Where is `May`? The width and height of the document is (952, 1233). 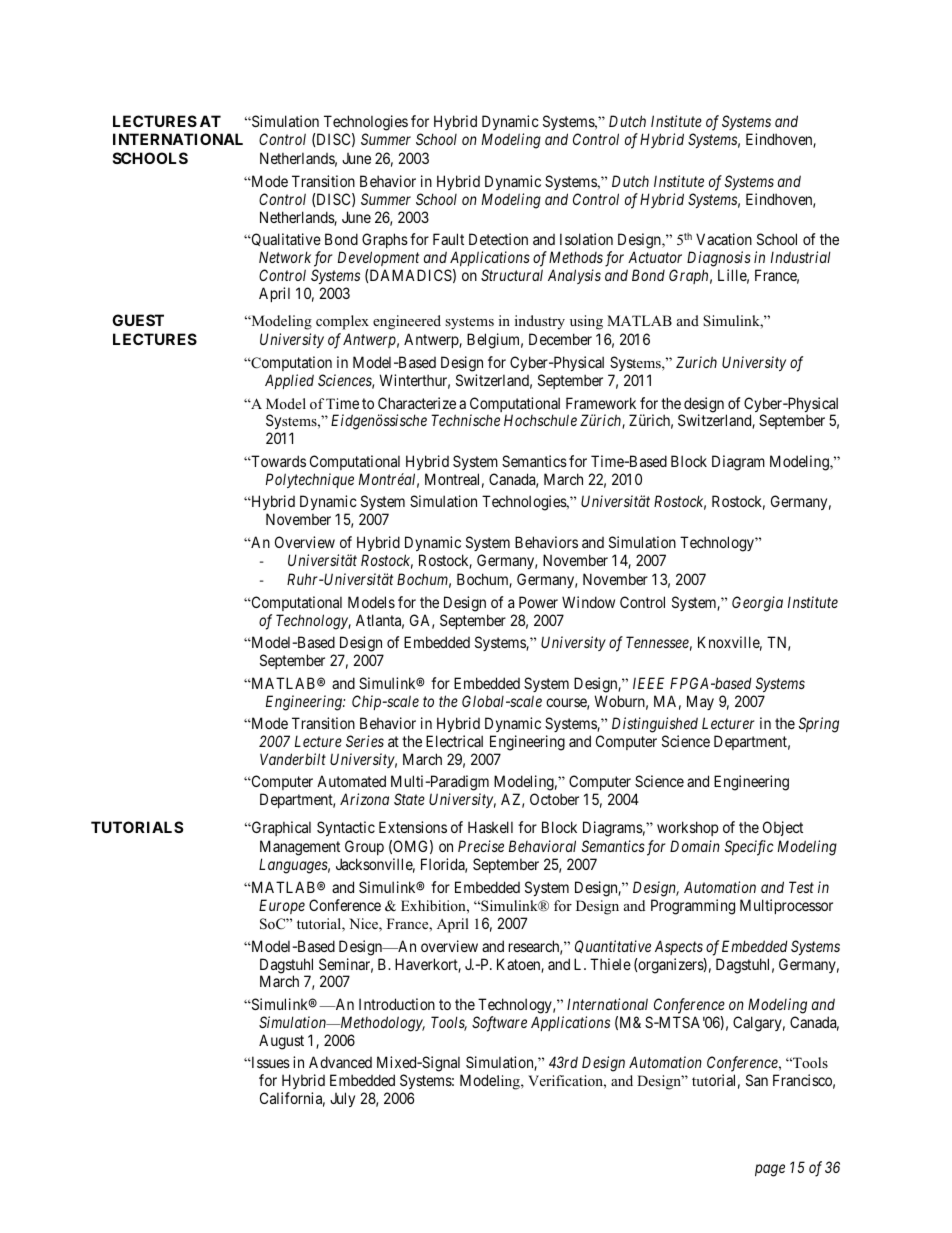
May is located at coordinates (700, 702).
